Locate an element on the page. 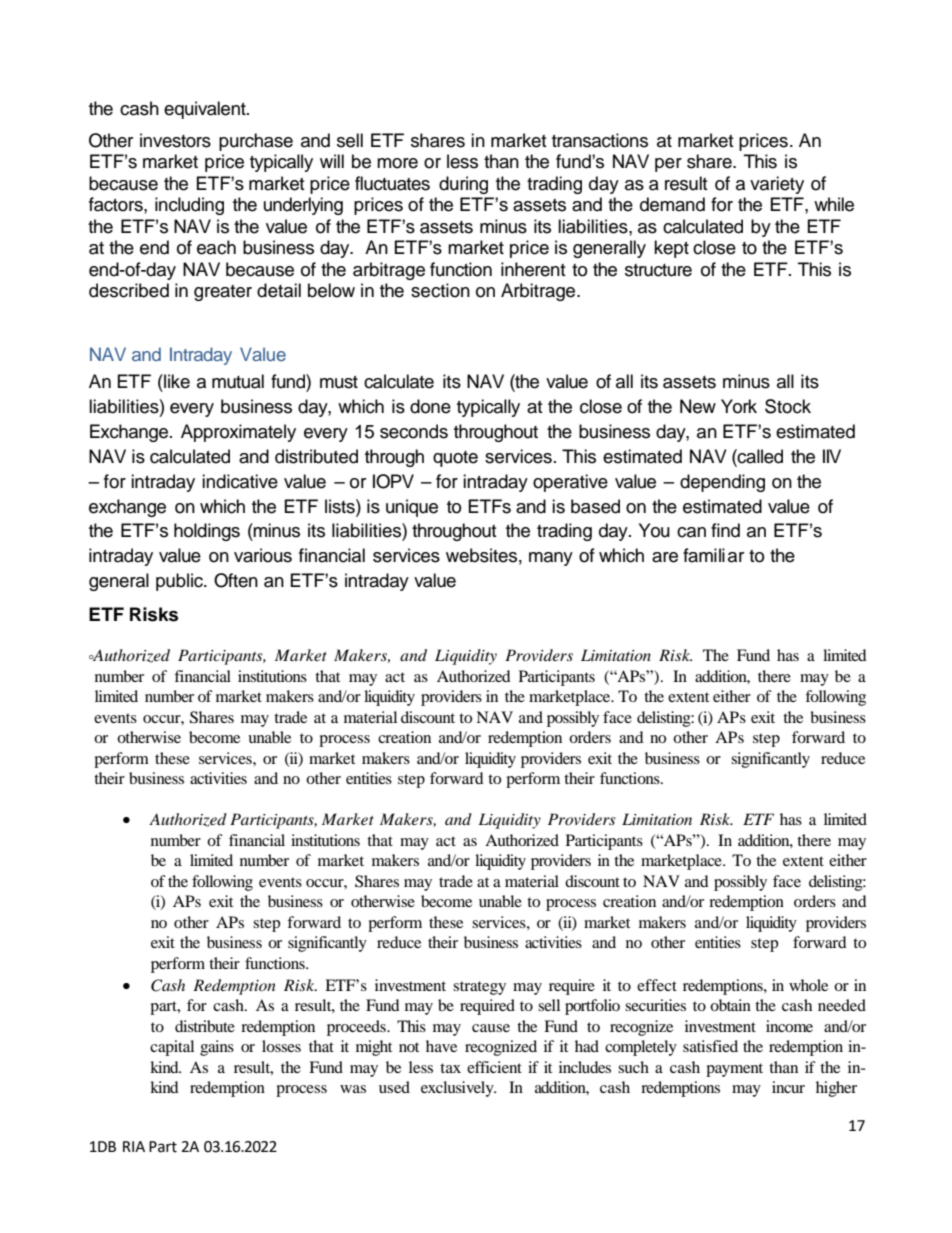 The width and height of the image is (952, 1233). investors is located at coordinates (175, 140).
